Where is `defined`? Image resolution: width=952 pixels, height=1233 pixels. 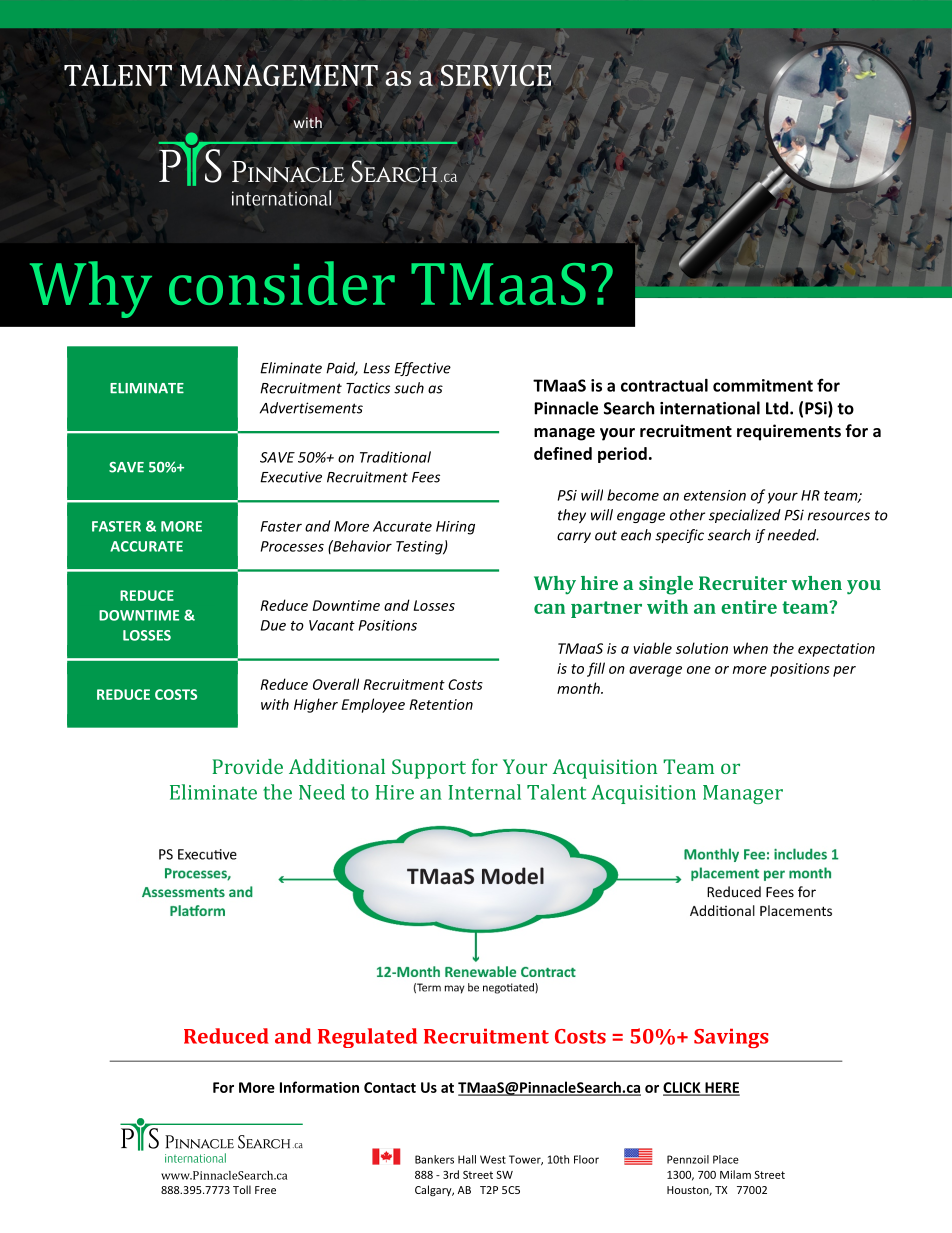 defined is located at coordinates (563, 453).
